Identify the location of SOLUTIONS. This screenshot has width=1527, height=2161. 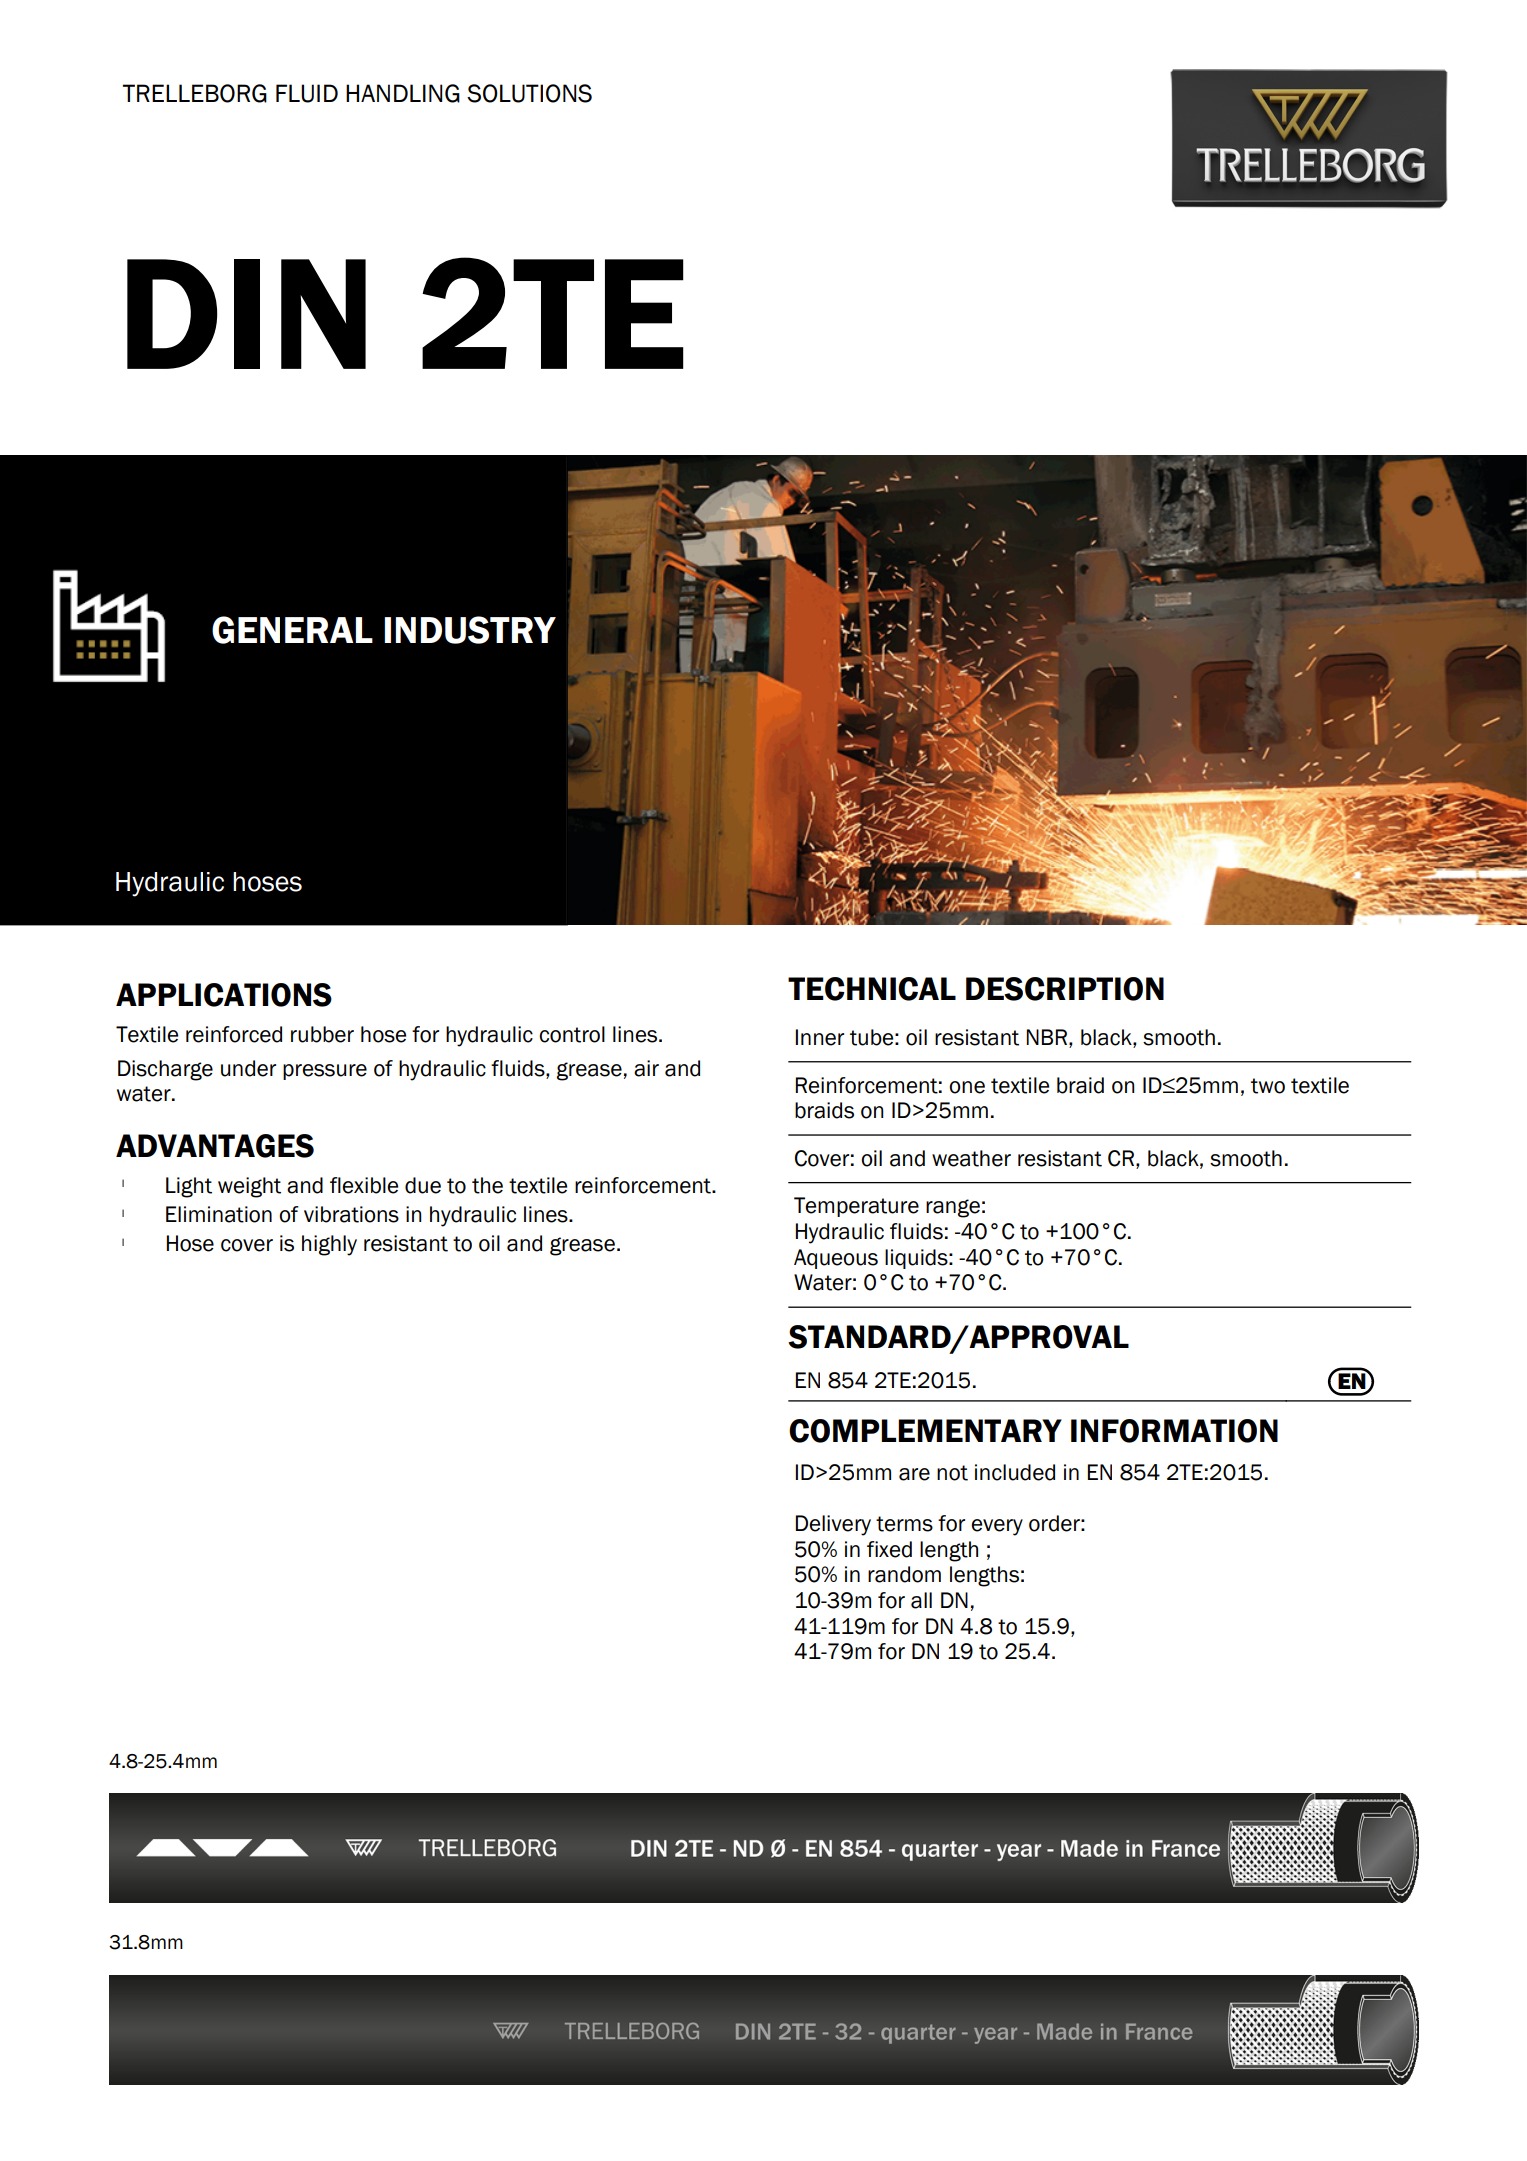
(529, 93).
